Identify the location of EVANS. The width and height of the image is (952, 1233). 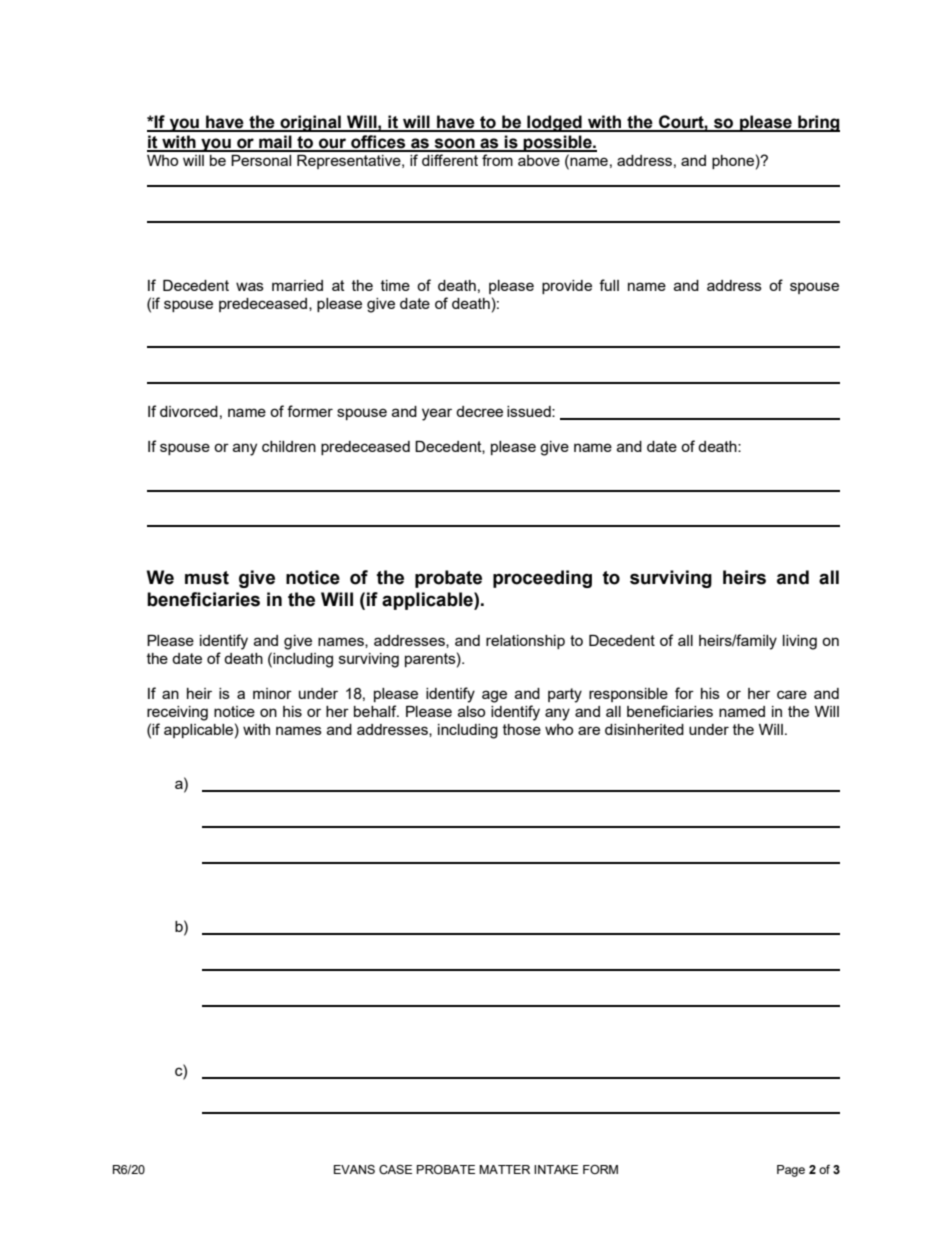
(354, 1169).
